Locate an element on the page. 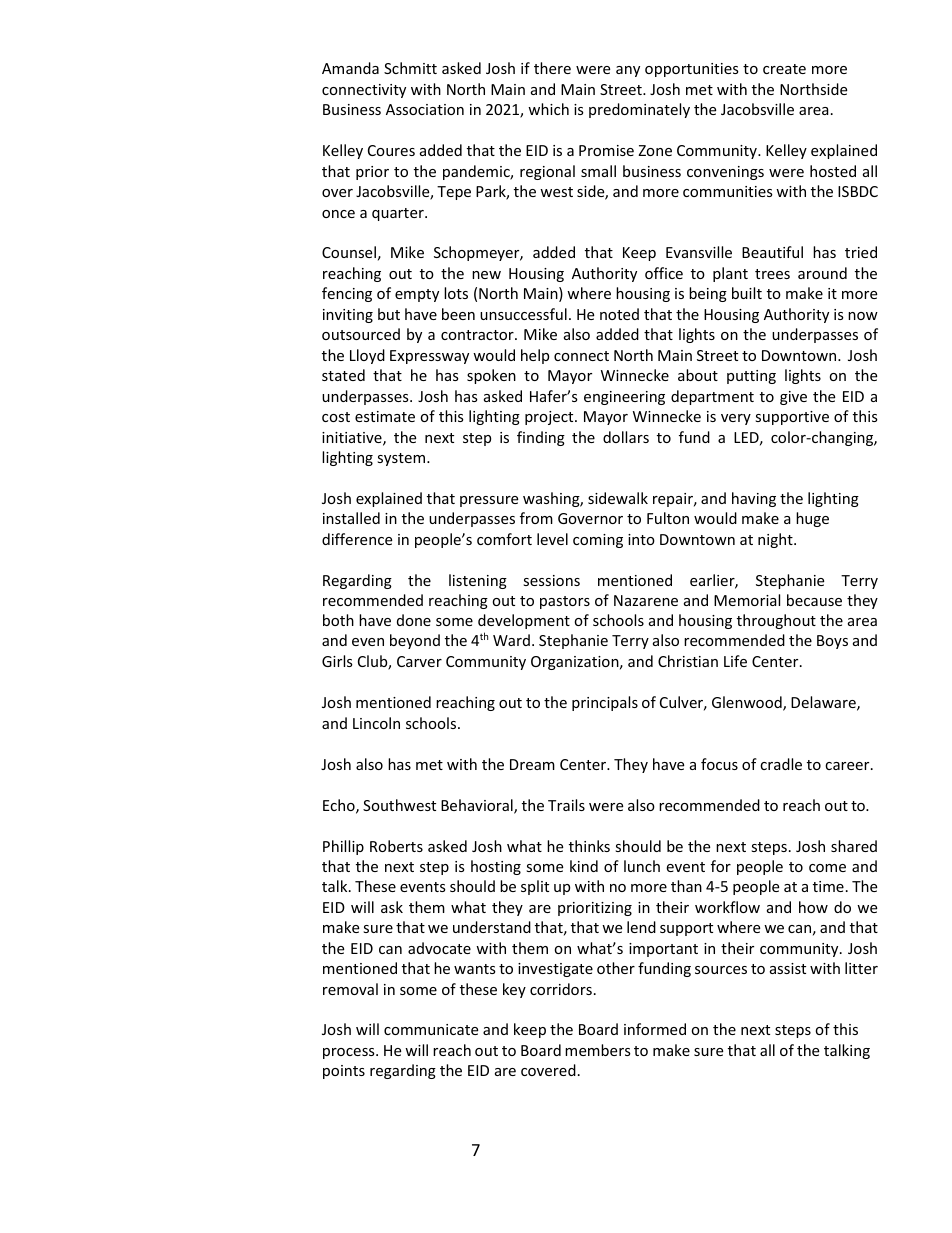 The height and width of the document is (1233, 952). create is located at coordinates (784, 69).
